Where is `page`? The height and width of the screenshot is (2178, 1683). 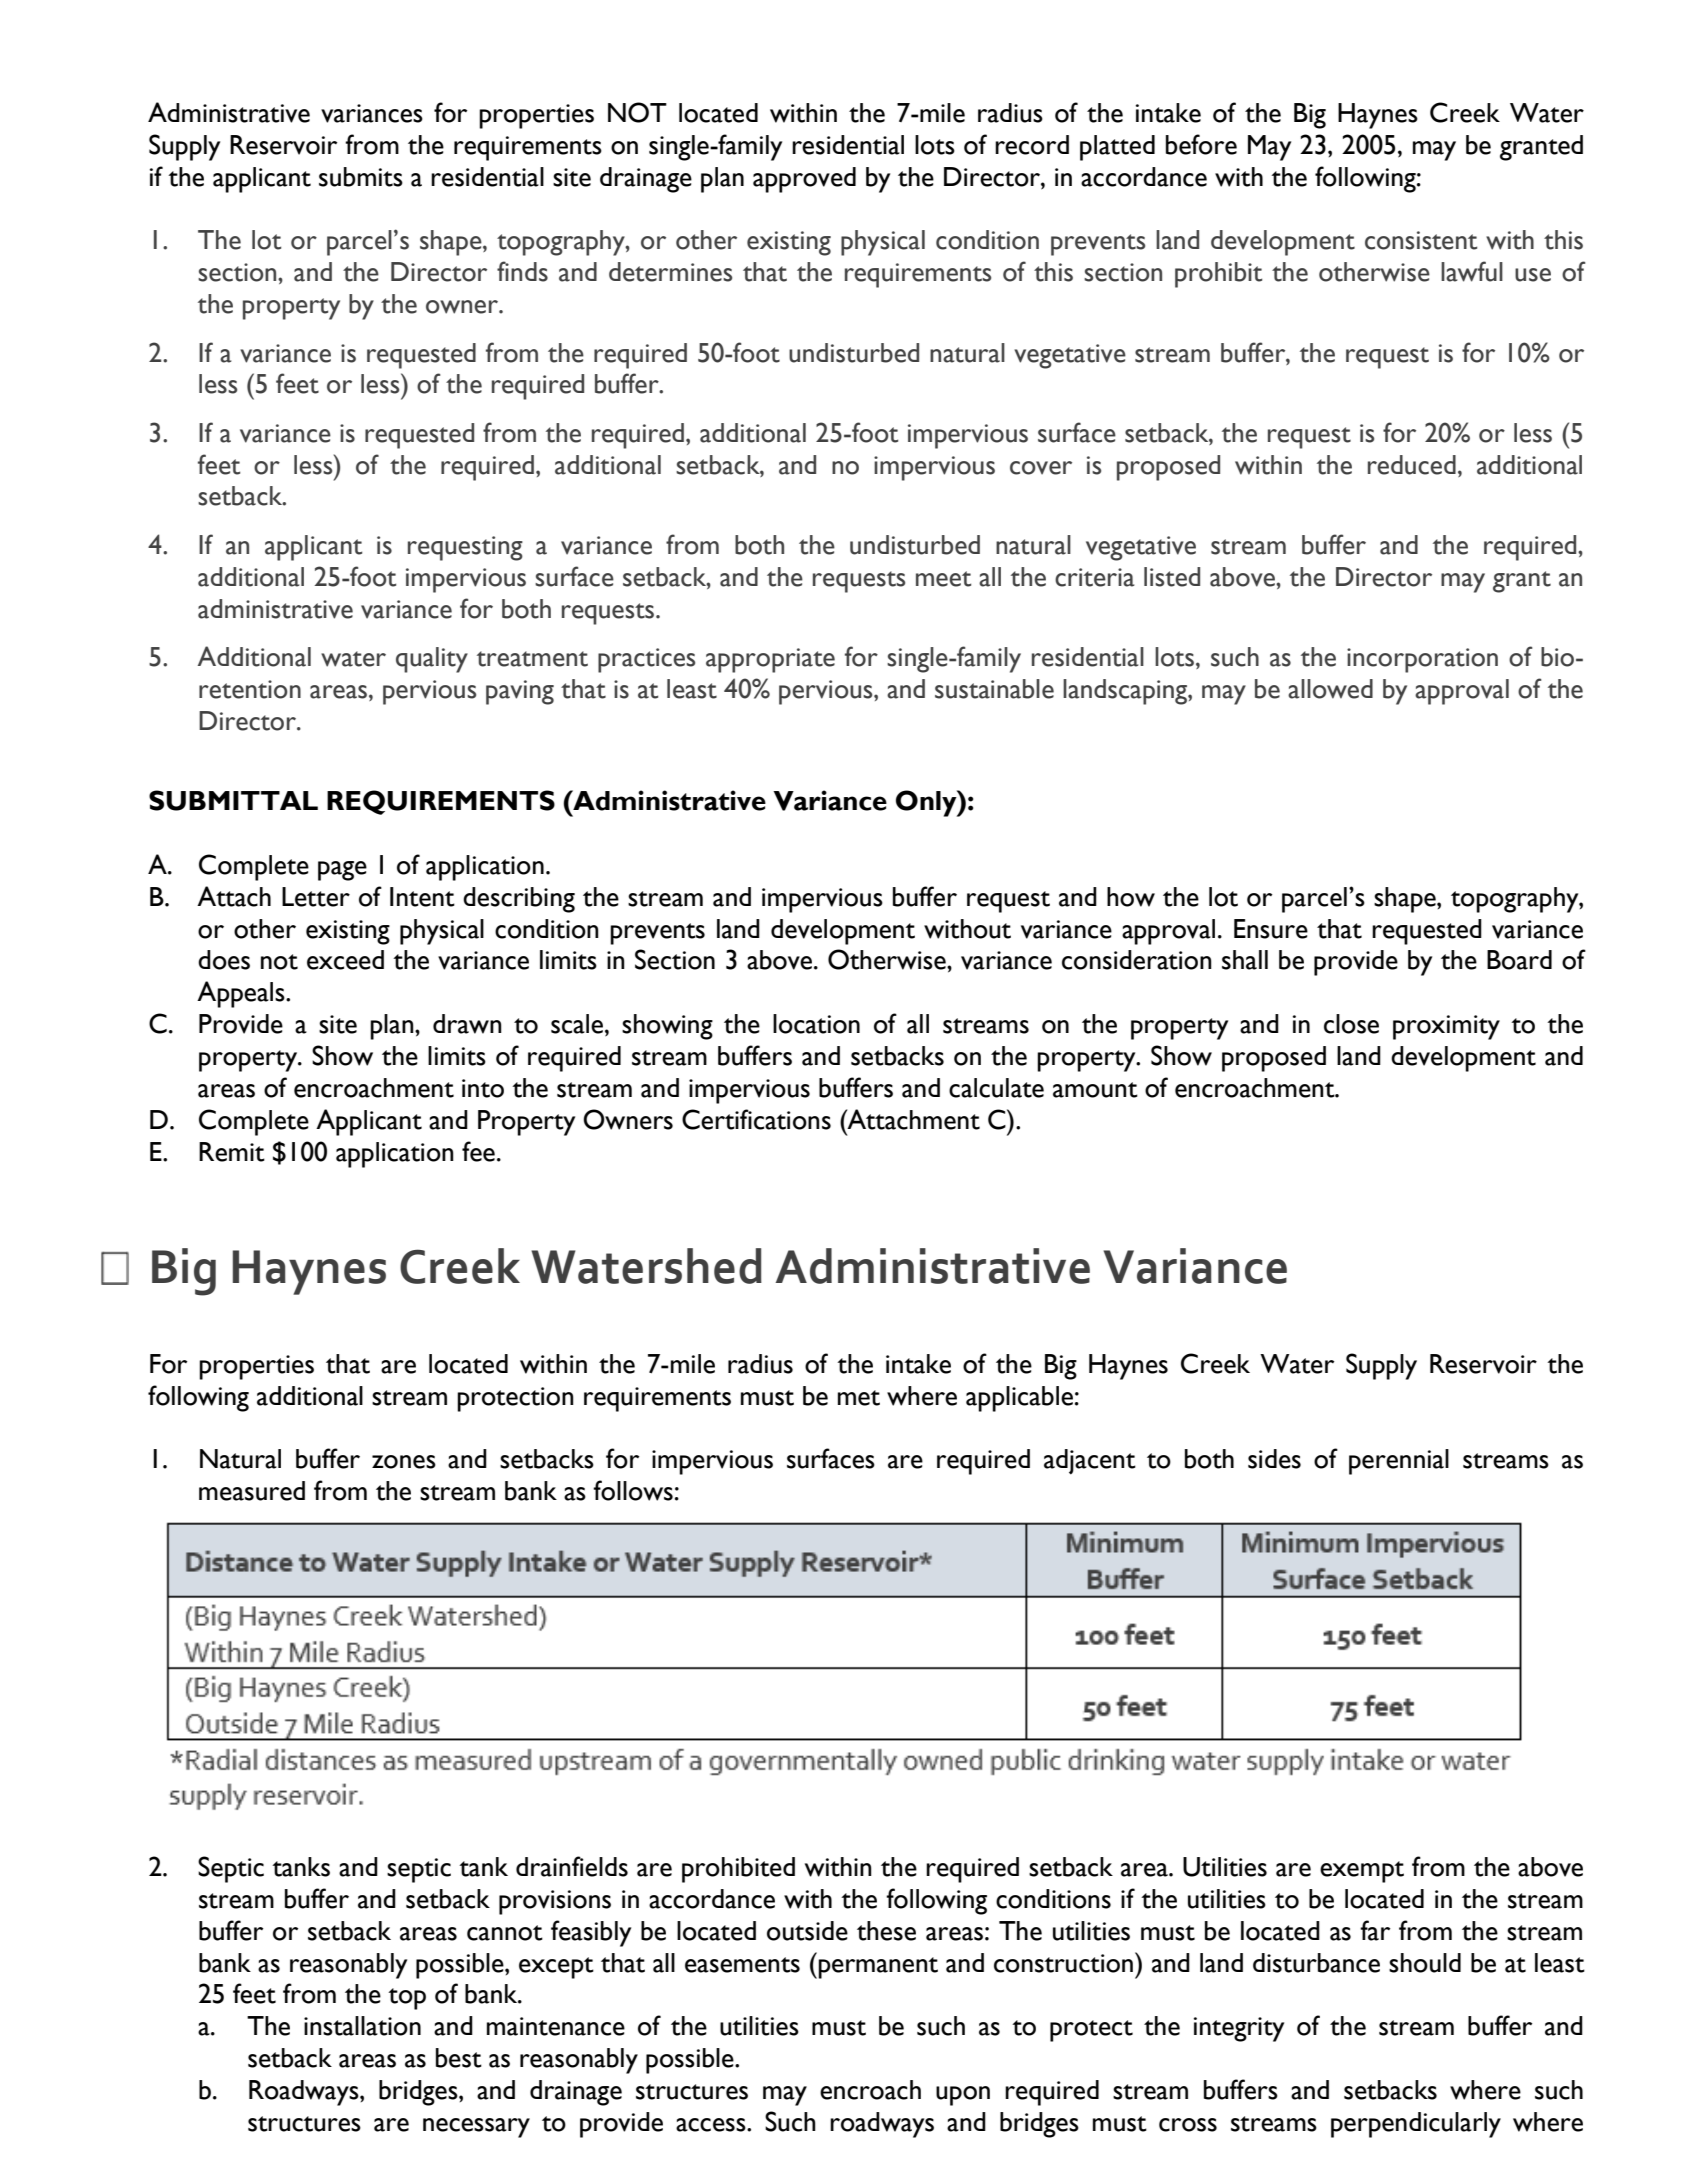
page is located at coordinates (342, 871).
